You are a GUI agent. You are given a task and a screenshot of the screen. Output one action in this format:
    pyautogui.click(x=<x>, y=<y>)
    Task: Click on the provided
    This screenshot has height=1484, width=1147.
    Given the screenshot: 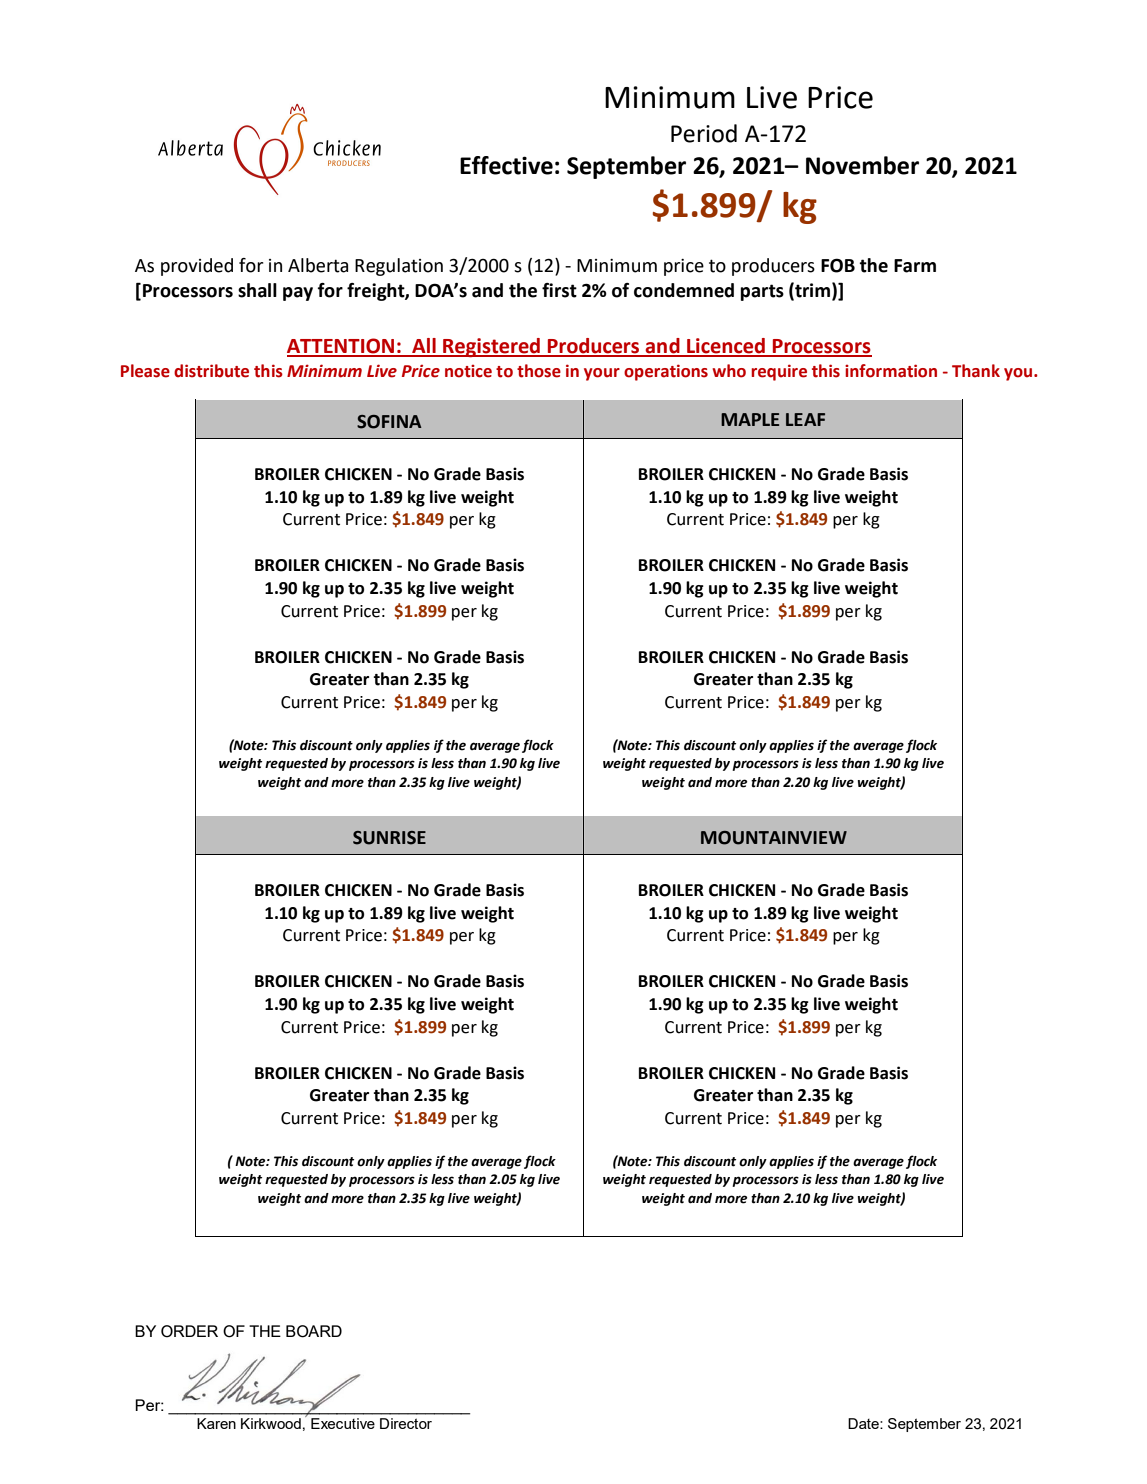 What is the action you would take?
    pyautogui.click(x=197, y=267)
